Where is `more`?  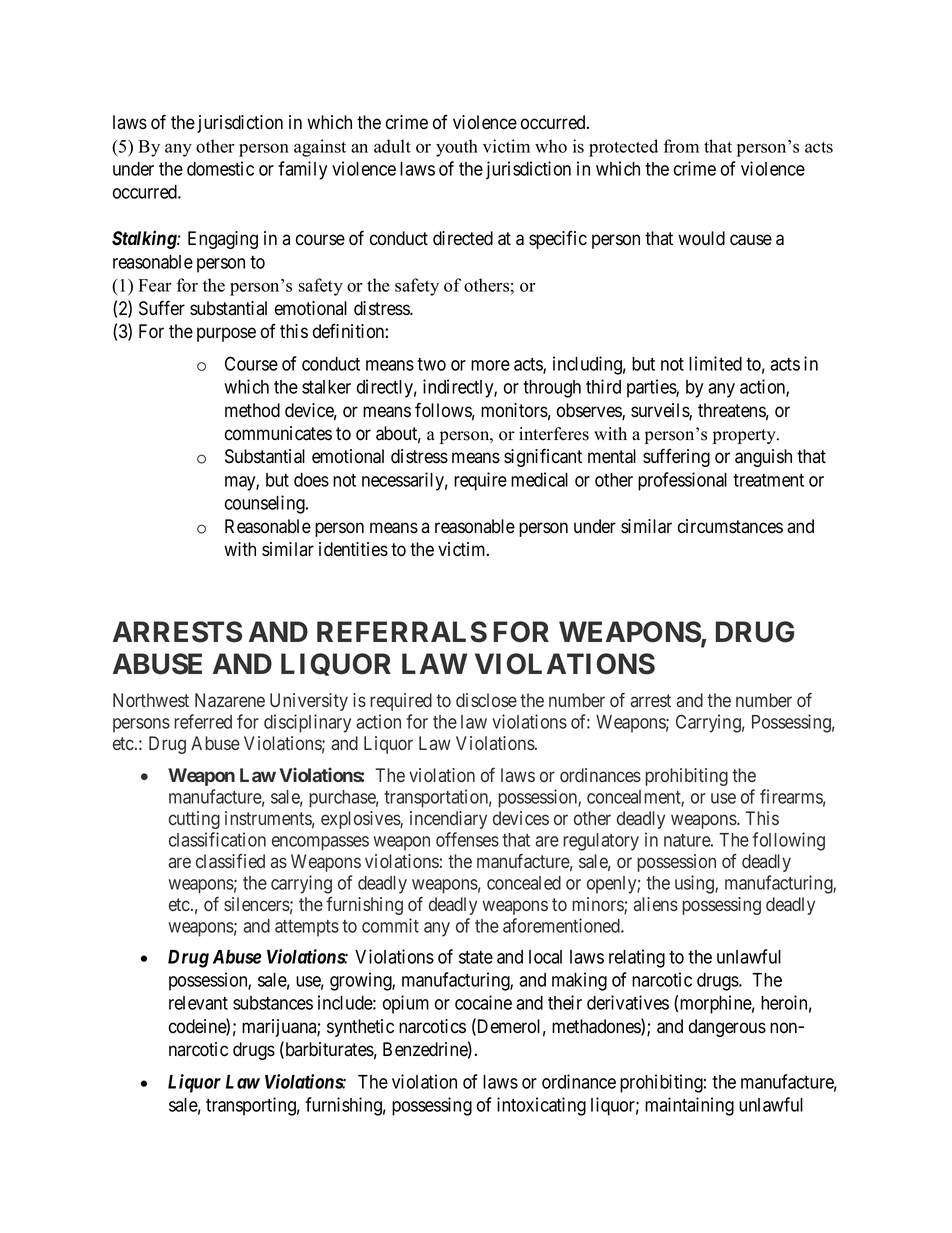
more is located at coordinates (490, 365).
